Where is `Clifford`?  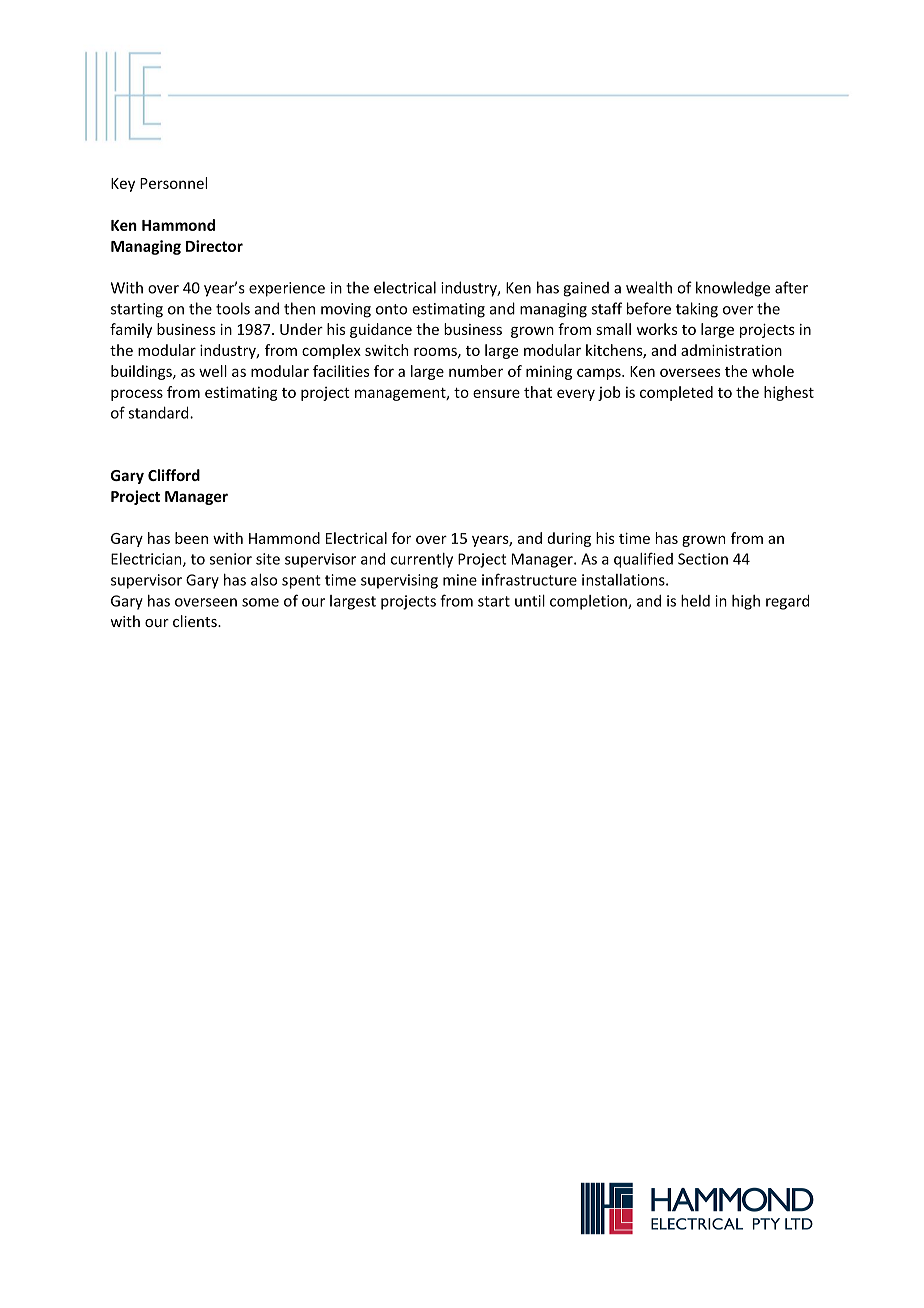 Clifford is located at coordinates (174, 475).
